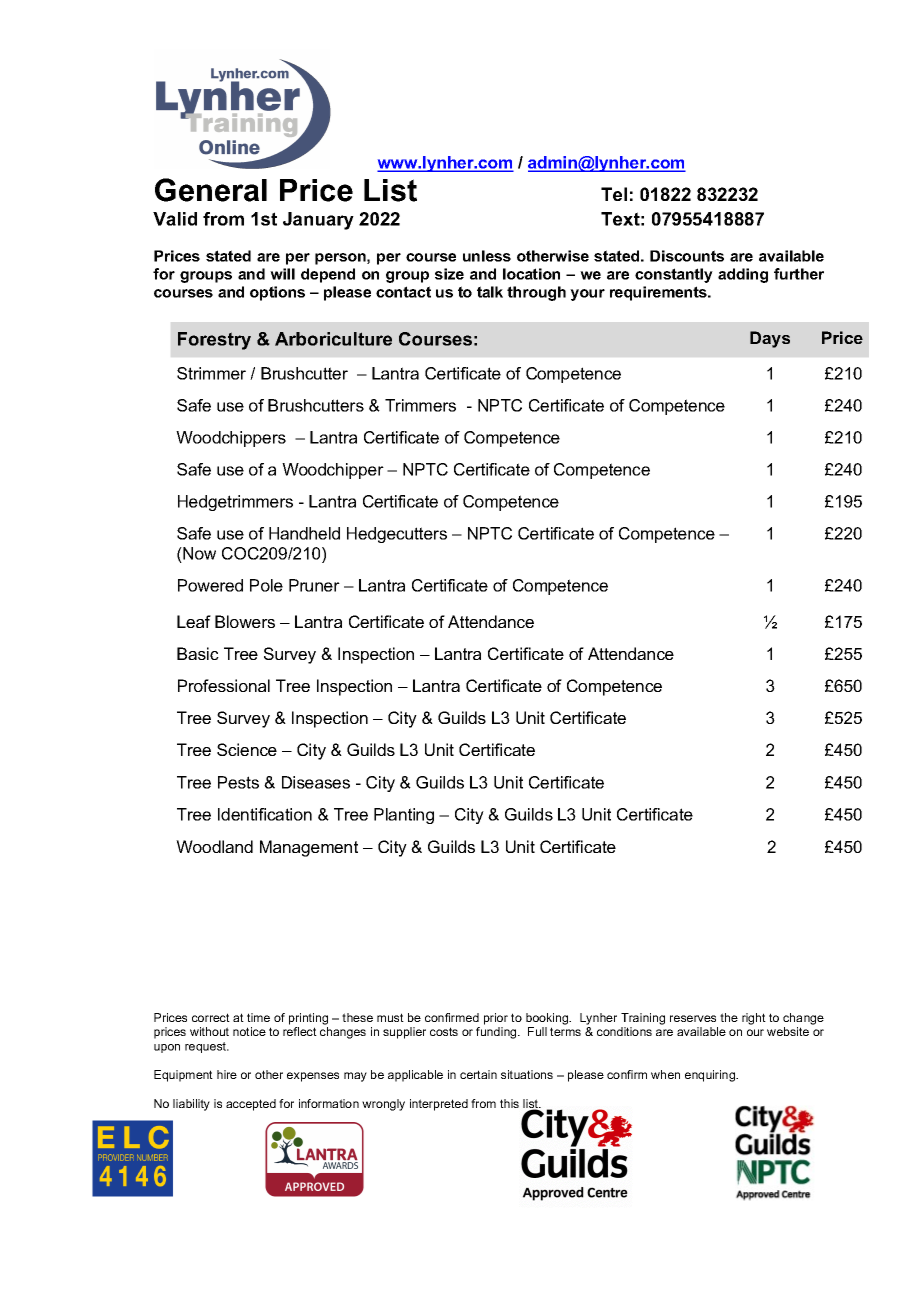  I want to click on certain, so click(478, 1074).
